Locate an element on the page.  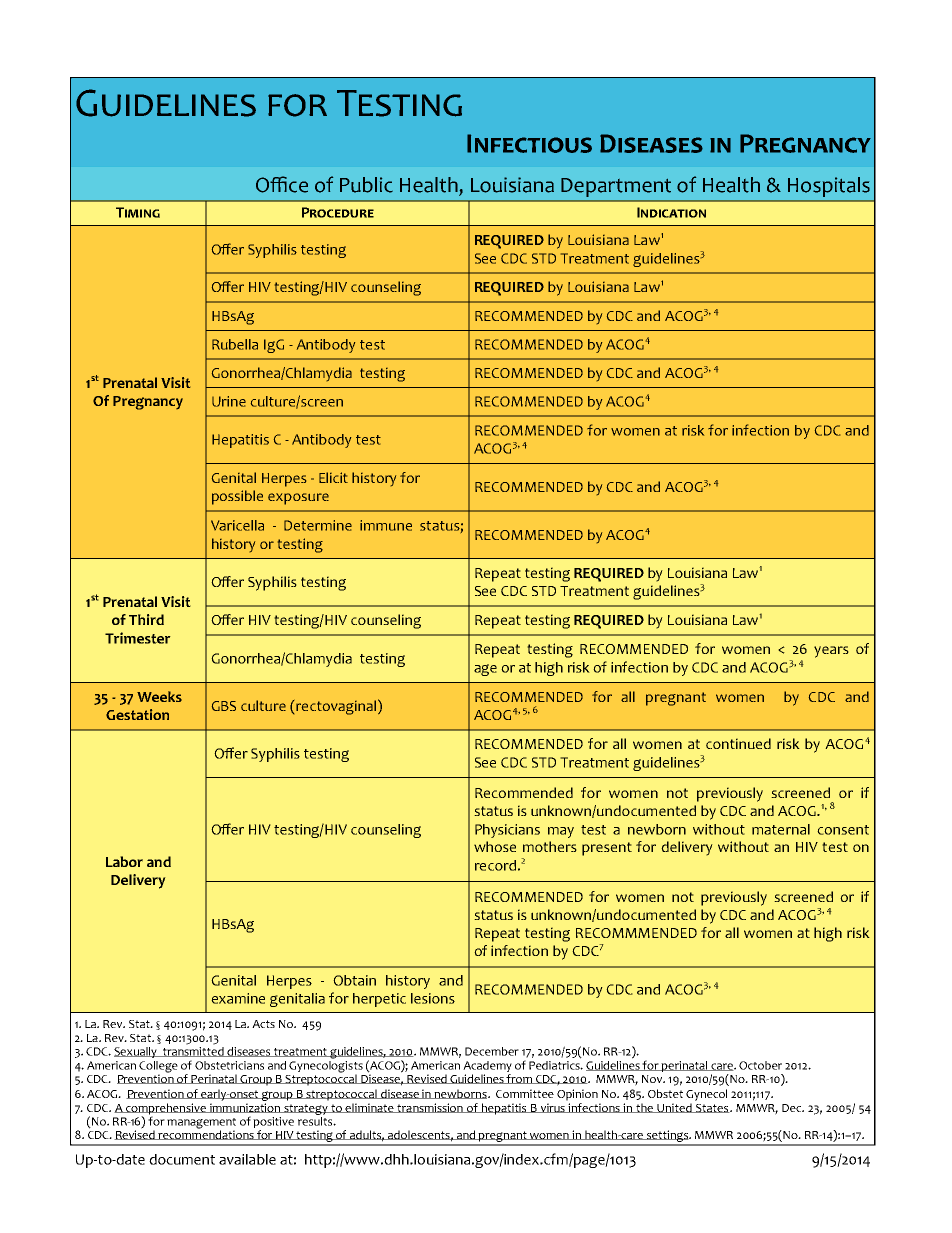
transmission is located at coordinates (430, 1108).
